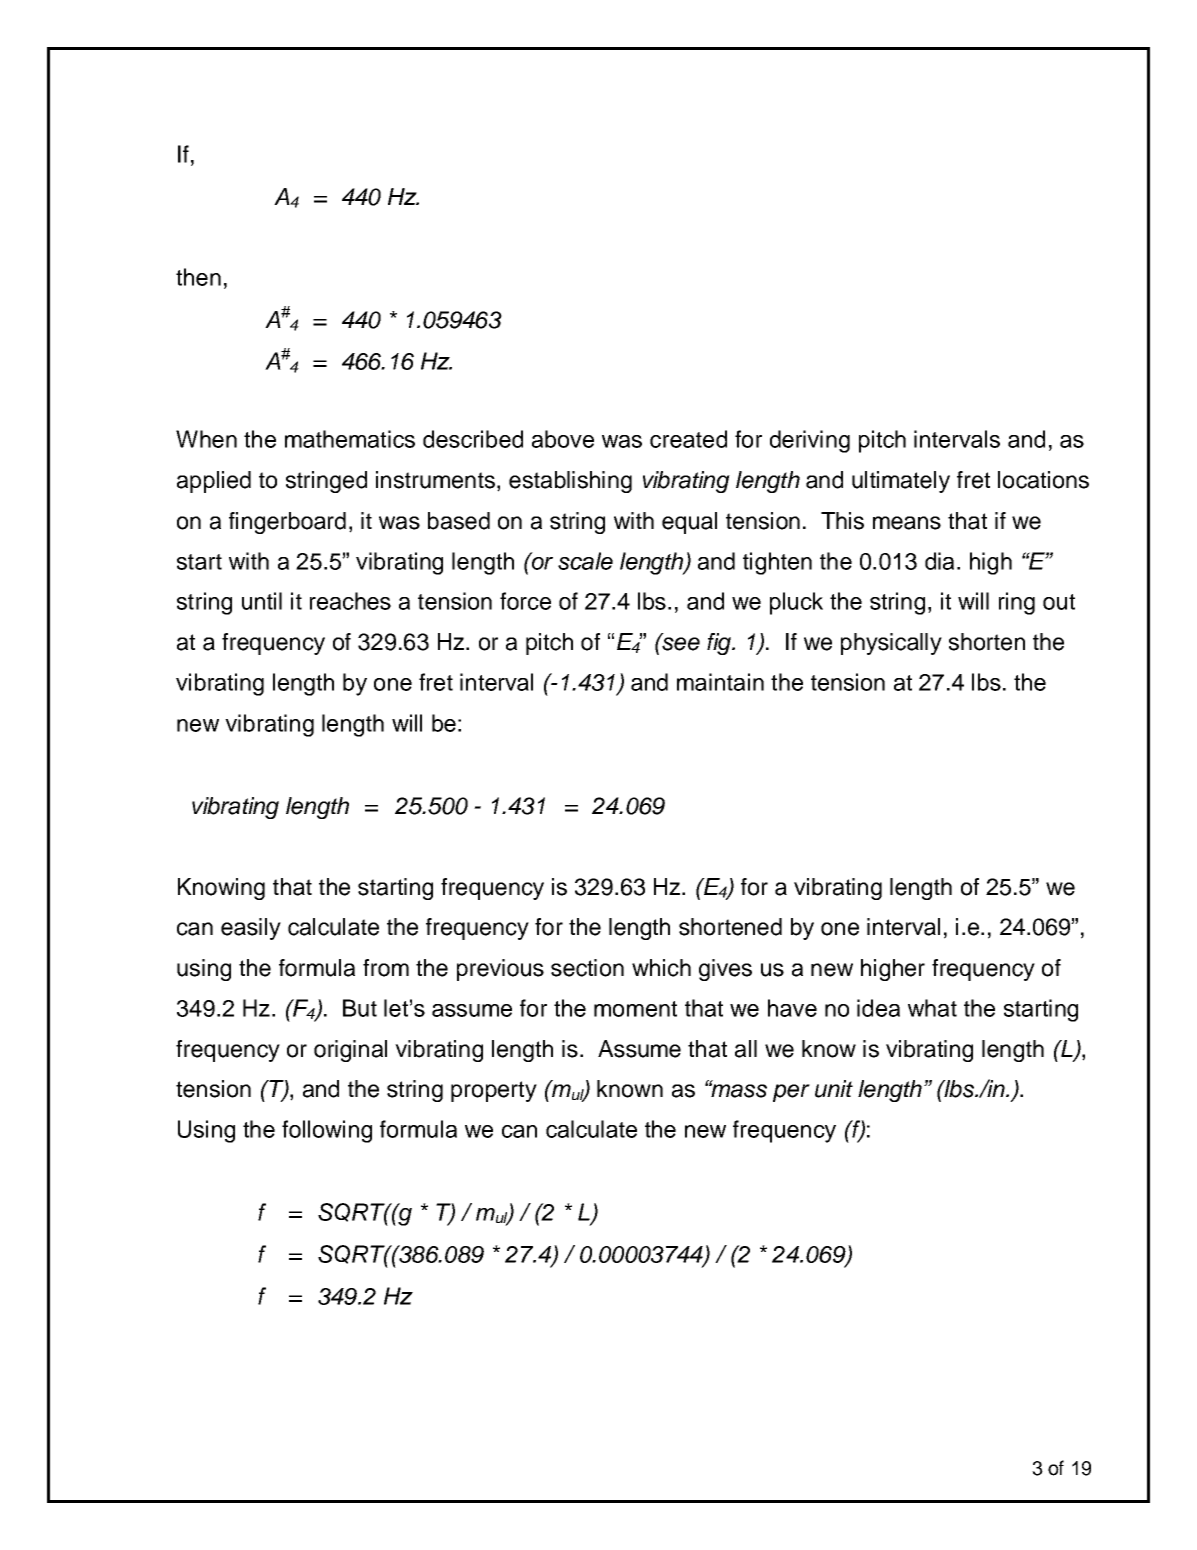  What do you see at coordinates (907, 523) in the image?
I see `means` at bounding box center [907, 523].
